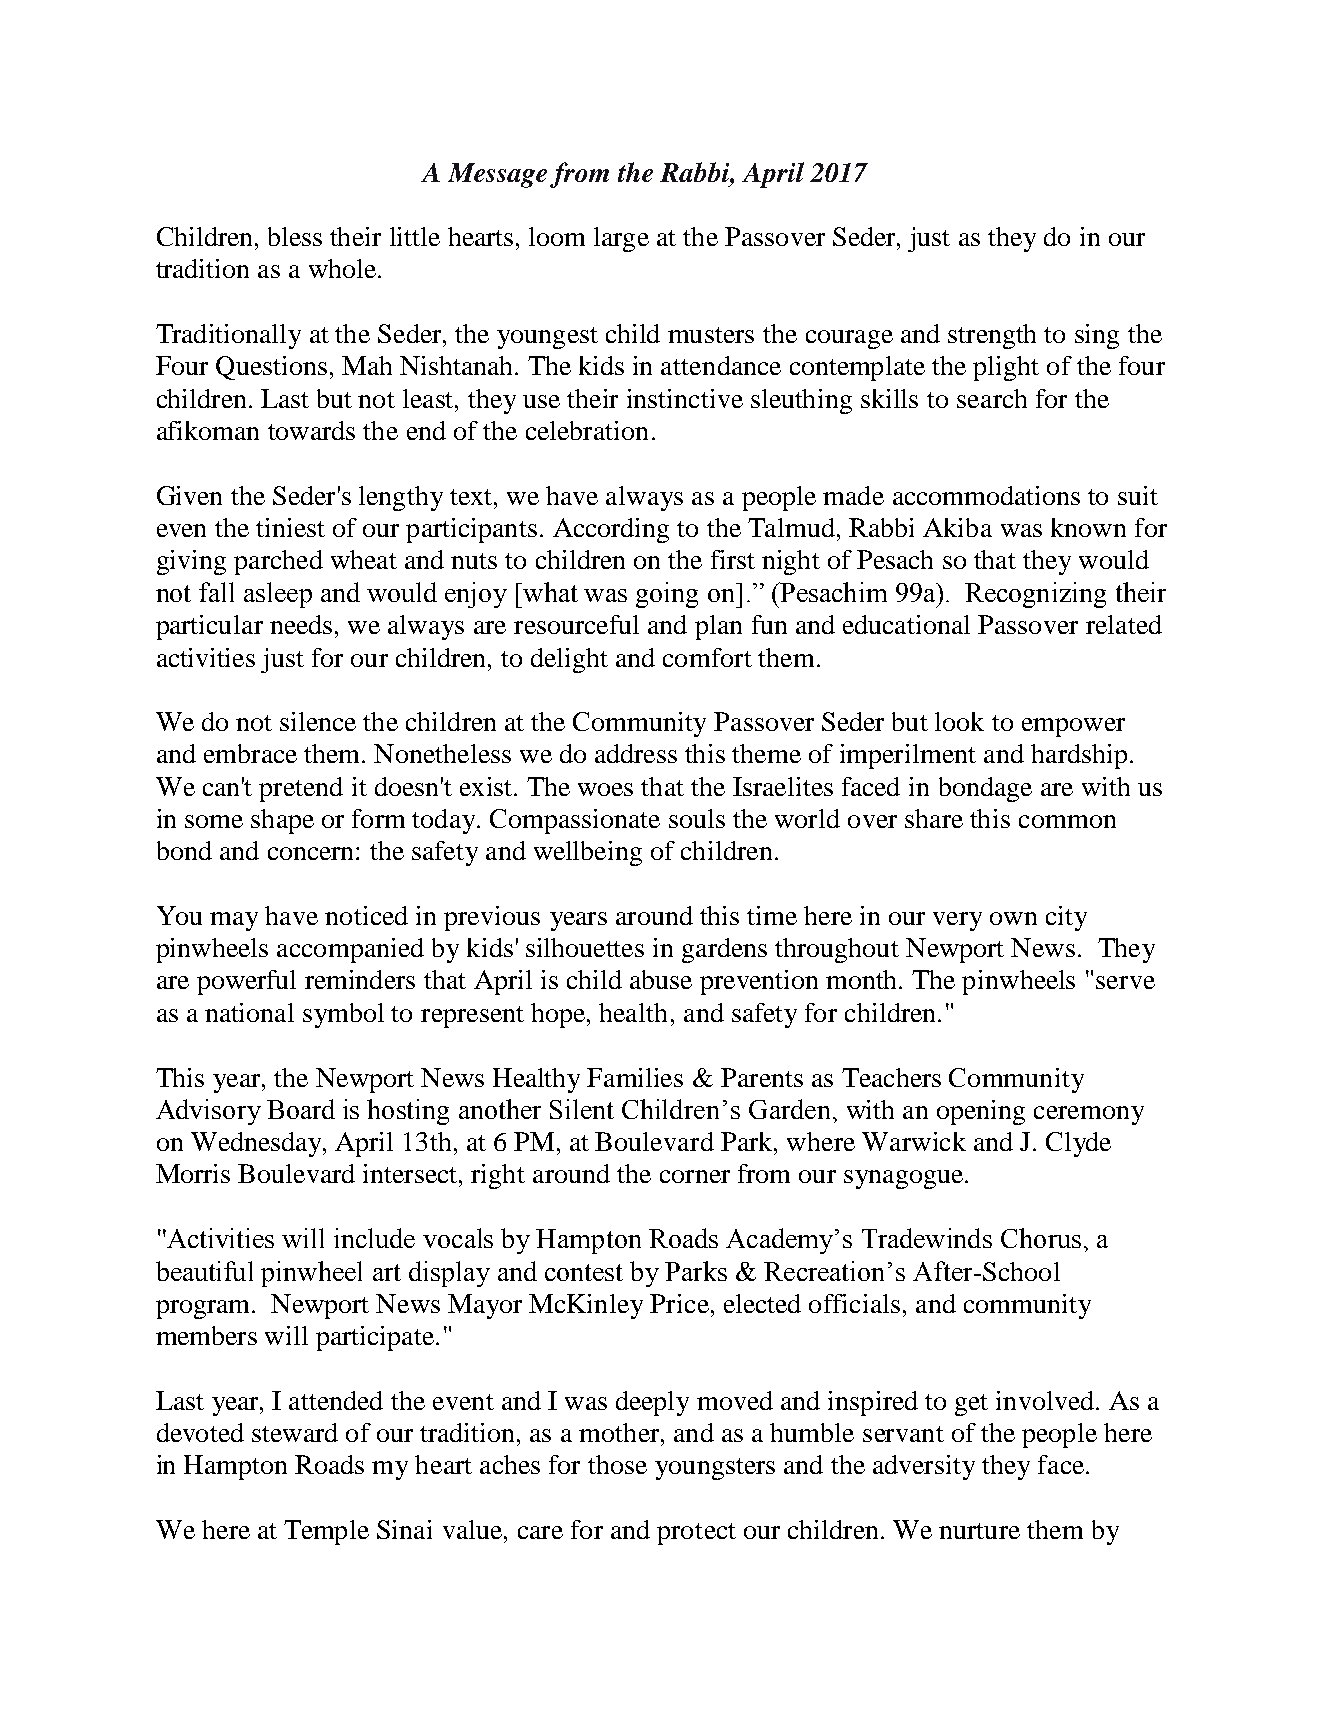 The image size is (1323, 1712). What do you see at coordinates (992, 336) in the screenshot?
I see `strength` at bounding box center [992, 336].
